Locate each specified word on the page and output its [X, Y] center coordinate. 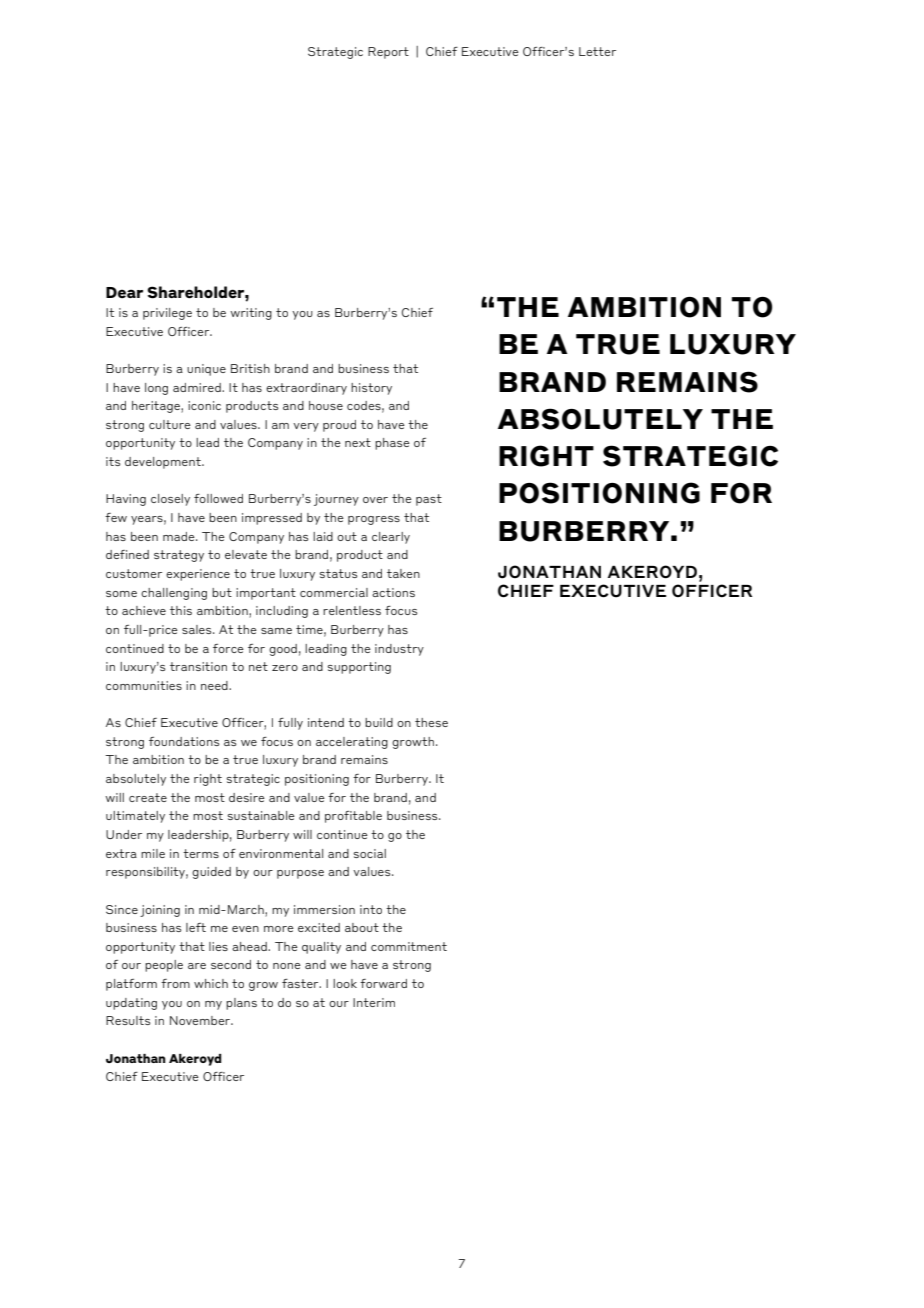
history [371, 389]
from [175, 983]
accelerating [352, 743]
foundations [184, 741]
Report [388, 53]
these [431, 722]
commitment [409, 946]
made [180, 536]
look [345, 983]
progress [374, 520]
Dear [124, 293]
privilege [167, 314]
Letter [597, 51]
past [429, 500]
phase [392, 444]
